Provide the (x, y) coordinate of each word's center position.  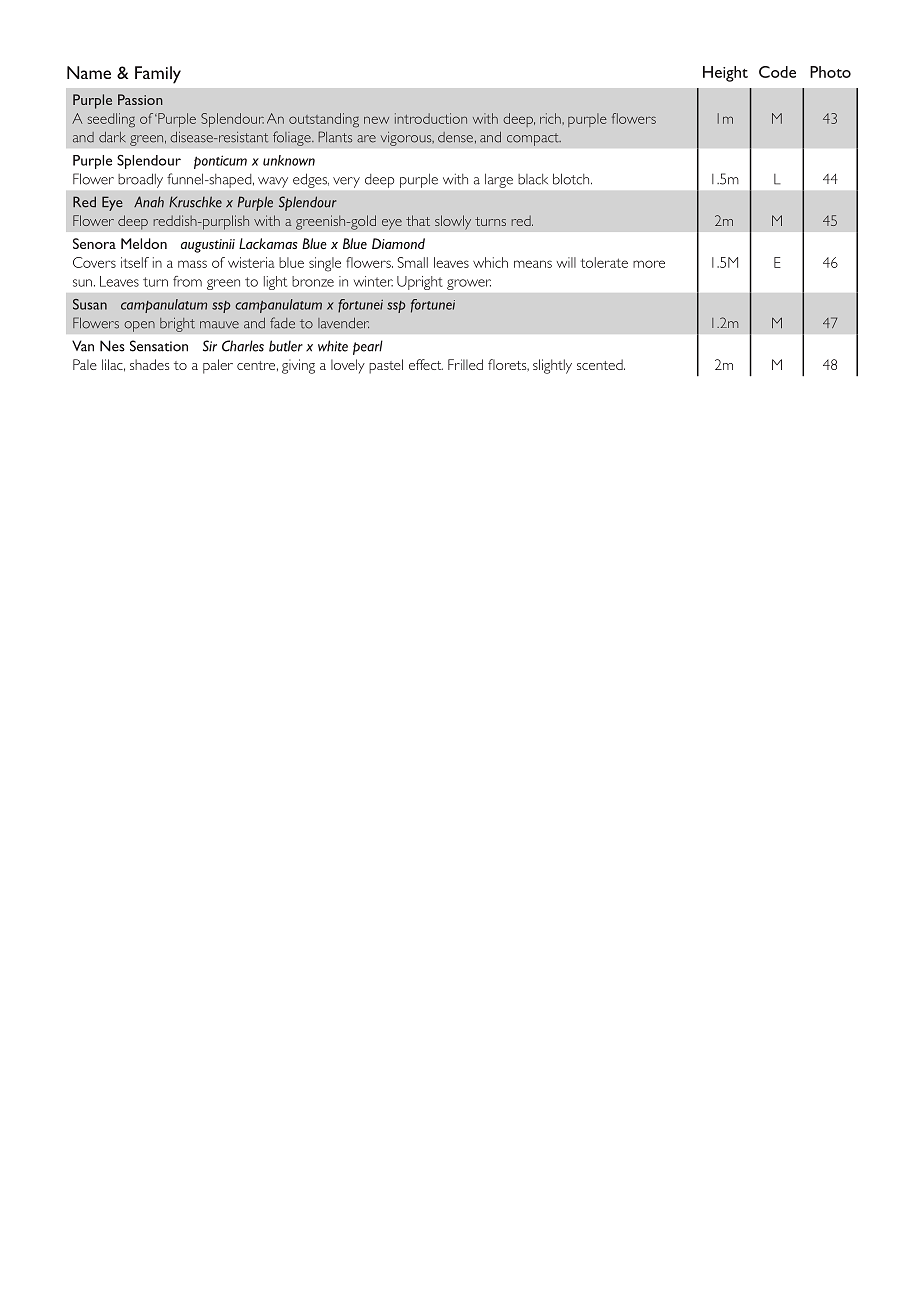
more (649, 264)
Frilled (465, 364)
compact (534, 139)
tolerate (604, 262)
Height (725, 74)
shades (149, 364)
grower (469, 284)
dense (455, 137)
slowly (453, 222)
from (187, 281)
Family (158, 75)
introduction (431, 118)
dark (112, 137)
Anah (149, 202)
